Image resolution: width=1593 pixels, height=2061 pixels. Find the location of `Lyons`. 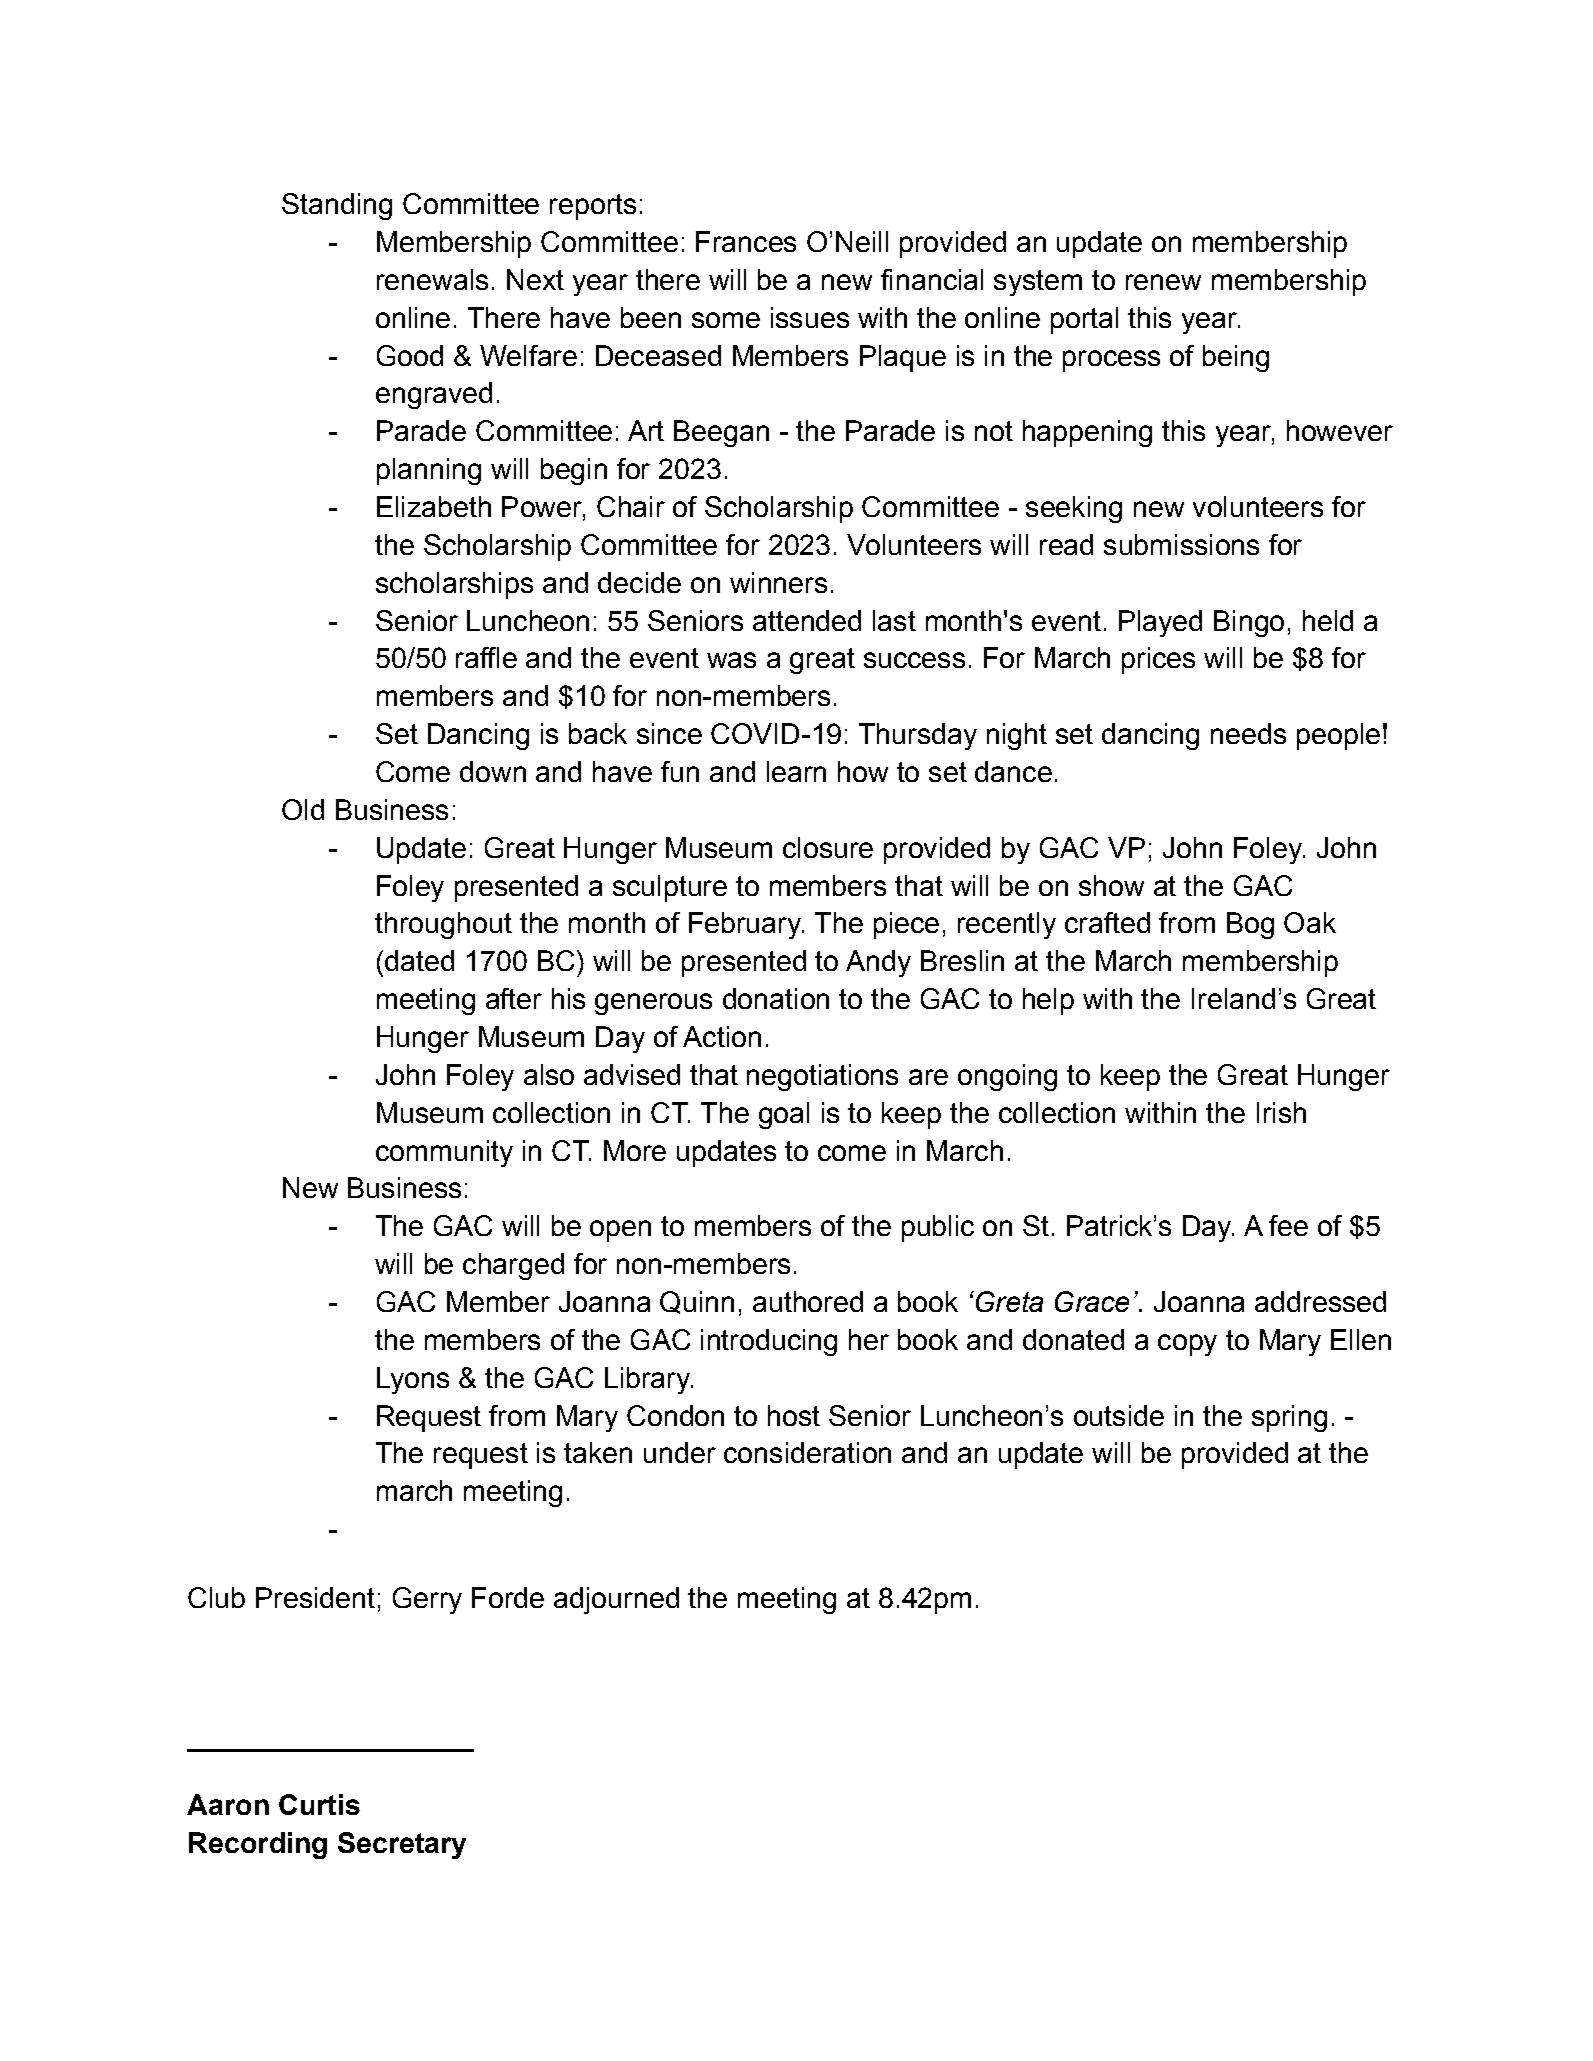

Lyons is located at coordinates (413, 1380).
